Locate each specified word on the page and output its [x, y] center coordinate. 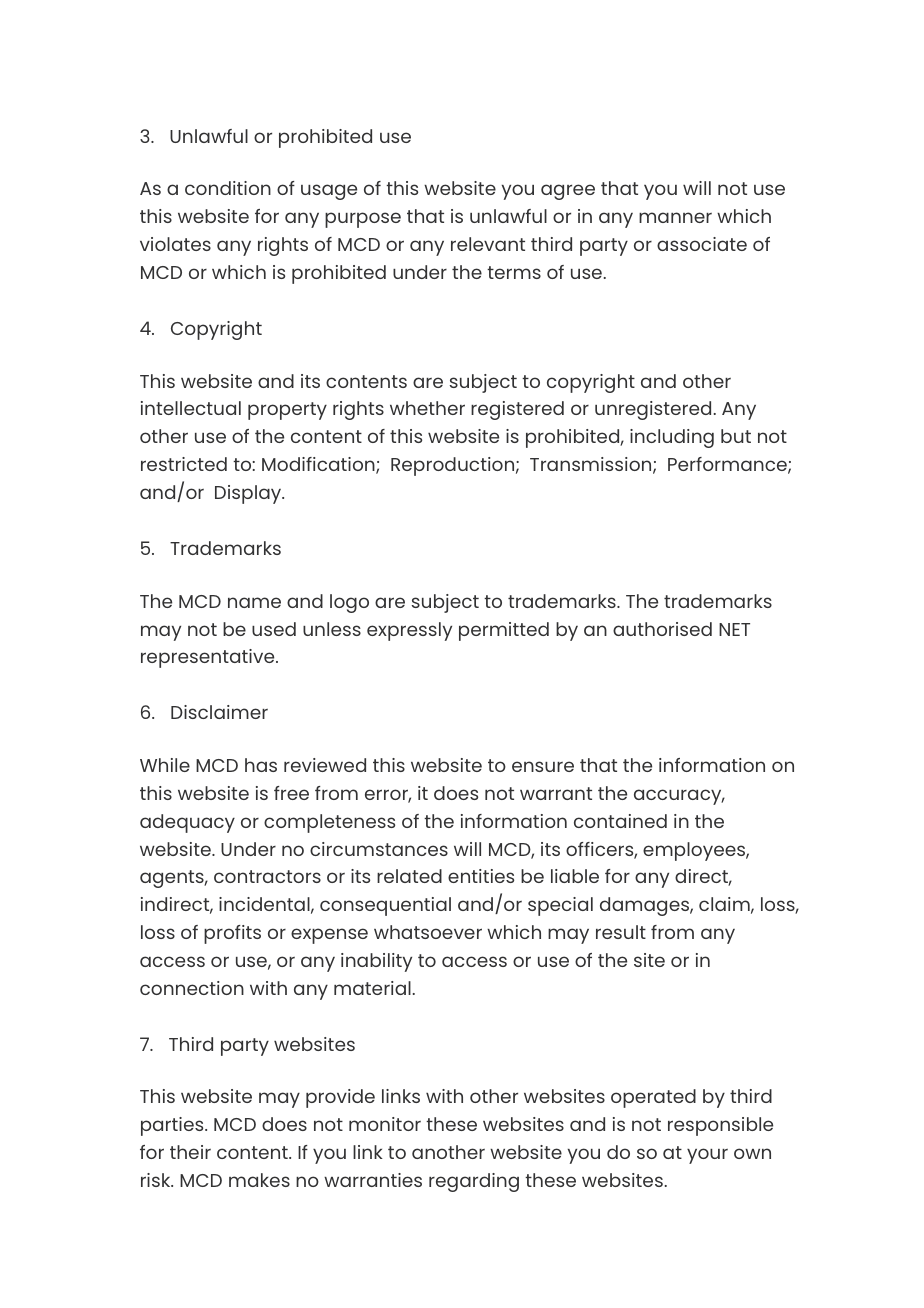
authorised [662, 629]
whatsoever [428, 932]
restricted [184, 464]
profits [232, 934]
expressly [409, 631]
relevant [488, 244]
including [672, 438]
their [190, 1152]
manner [675, 217]
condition [228, 188]
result [621, 932]
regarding [474, 1182]
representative [209, 658]
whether [427, 408]
